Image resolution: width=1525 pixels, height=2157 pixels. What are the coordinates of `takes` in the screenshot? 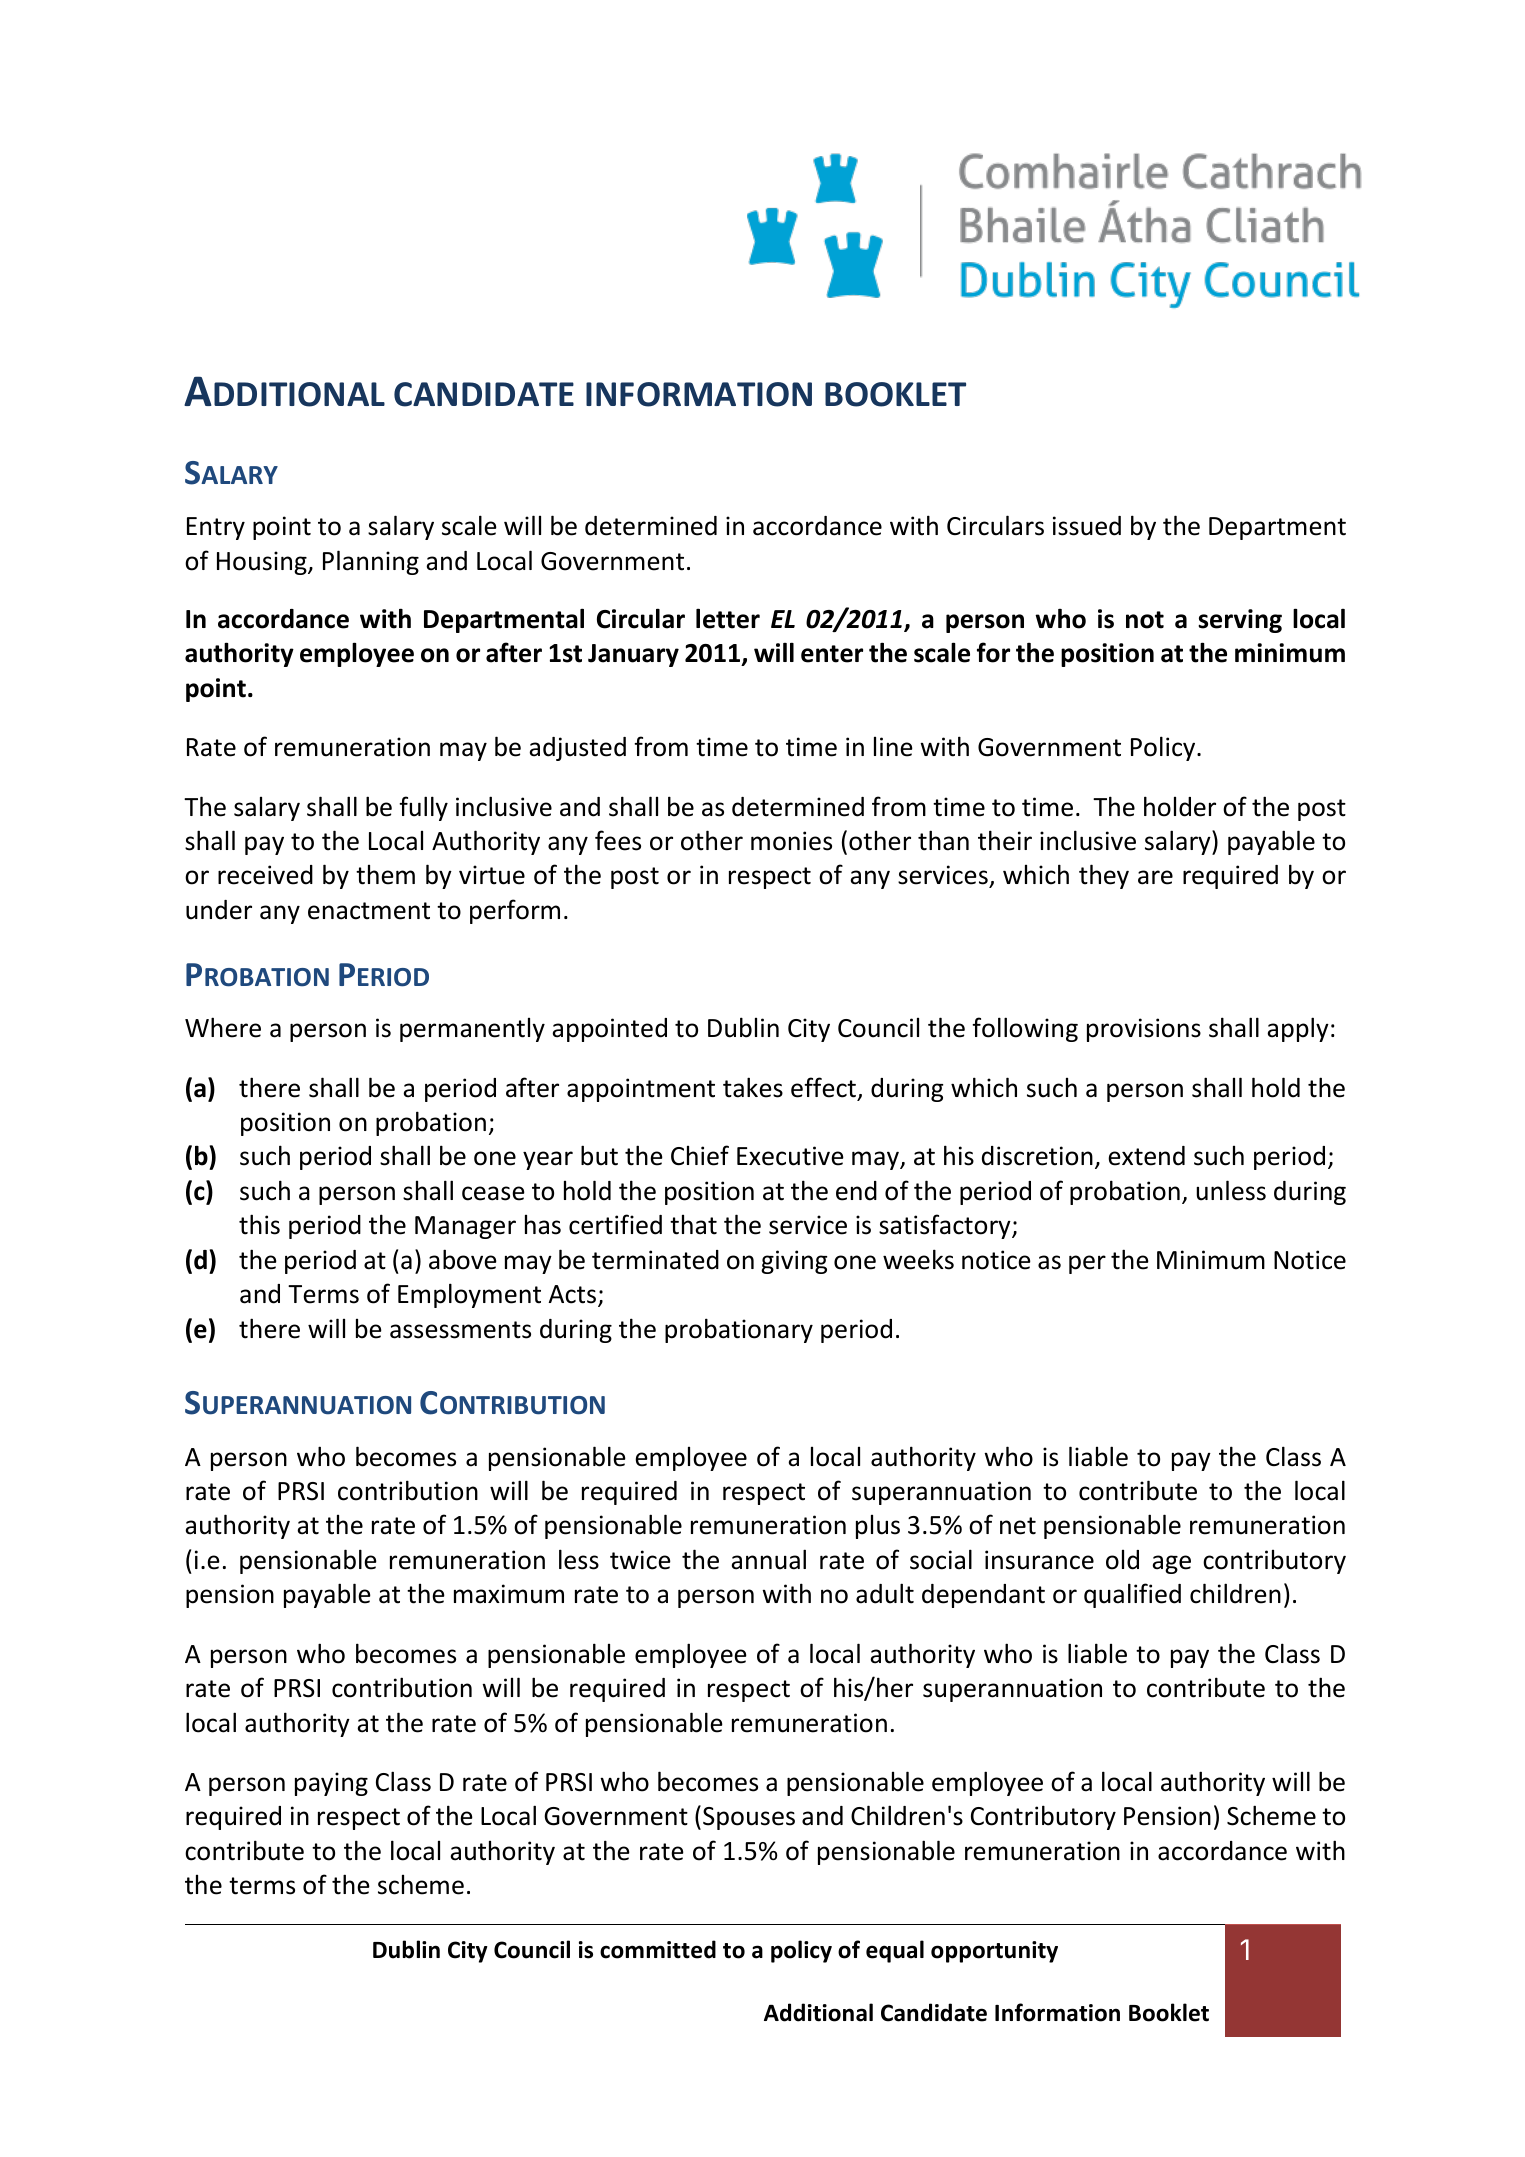 It's located at (753, 1087).
